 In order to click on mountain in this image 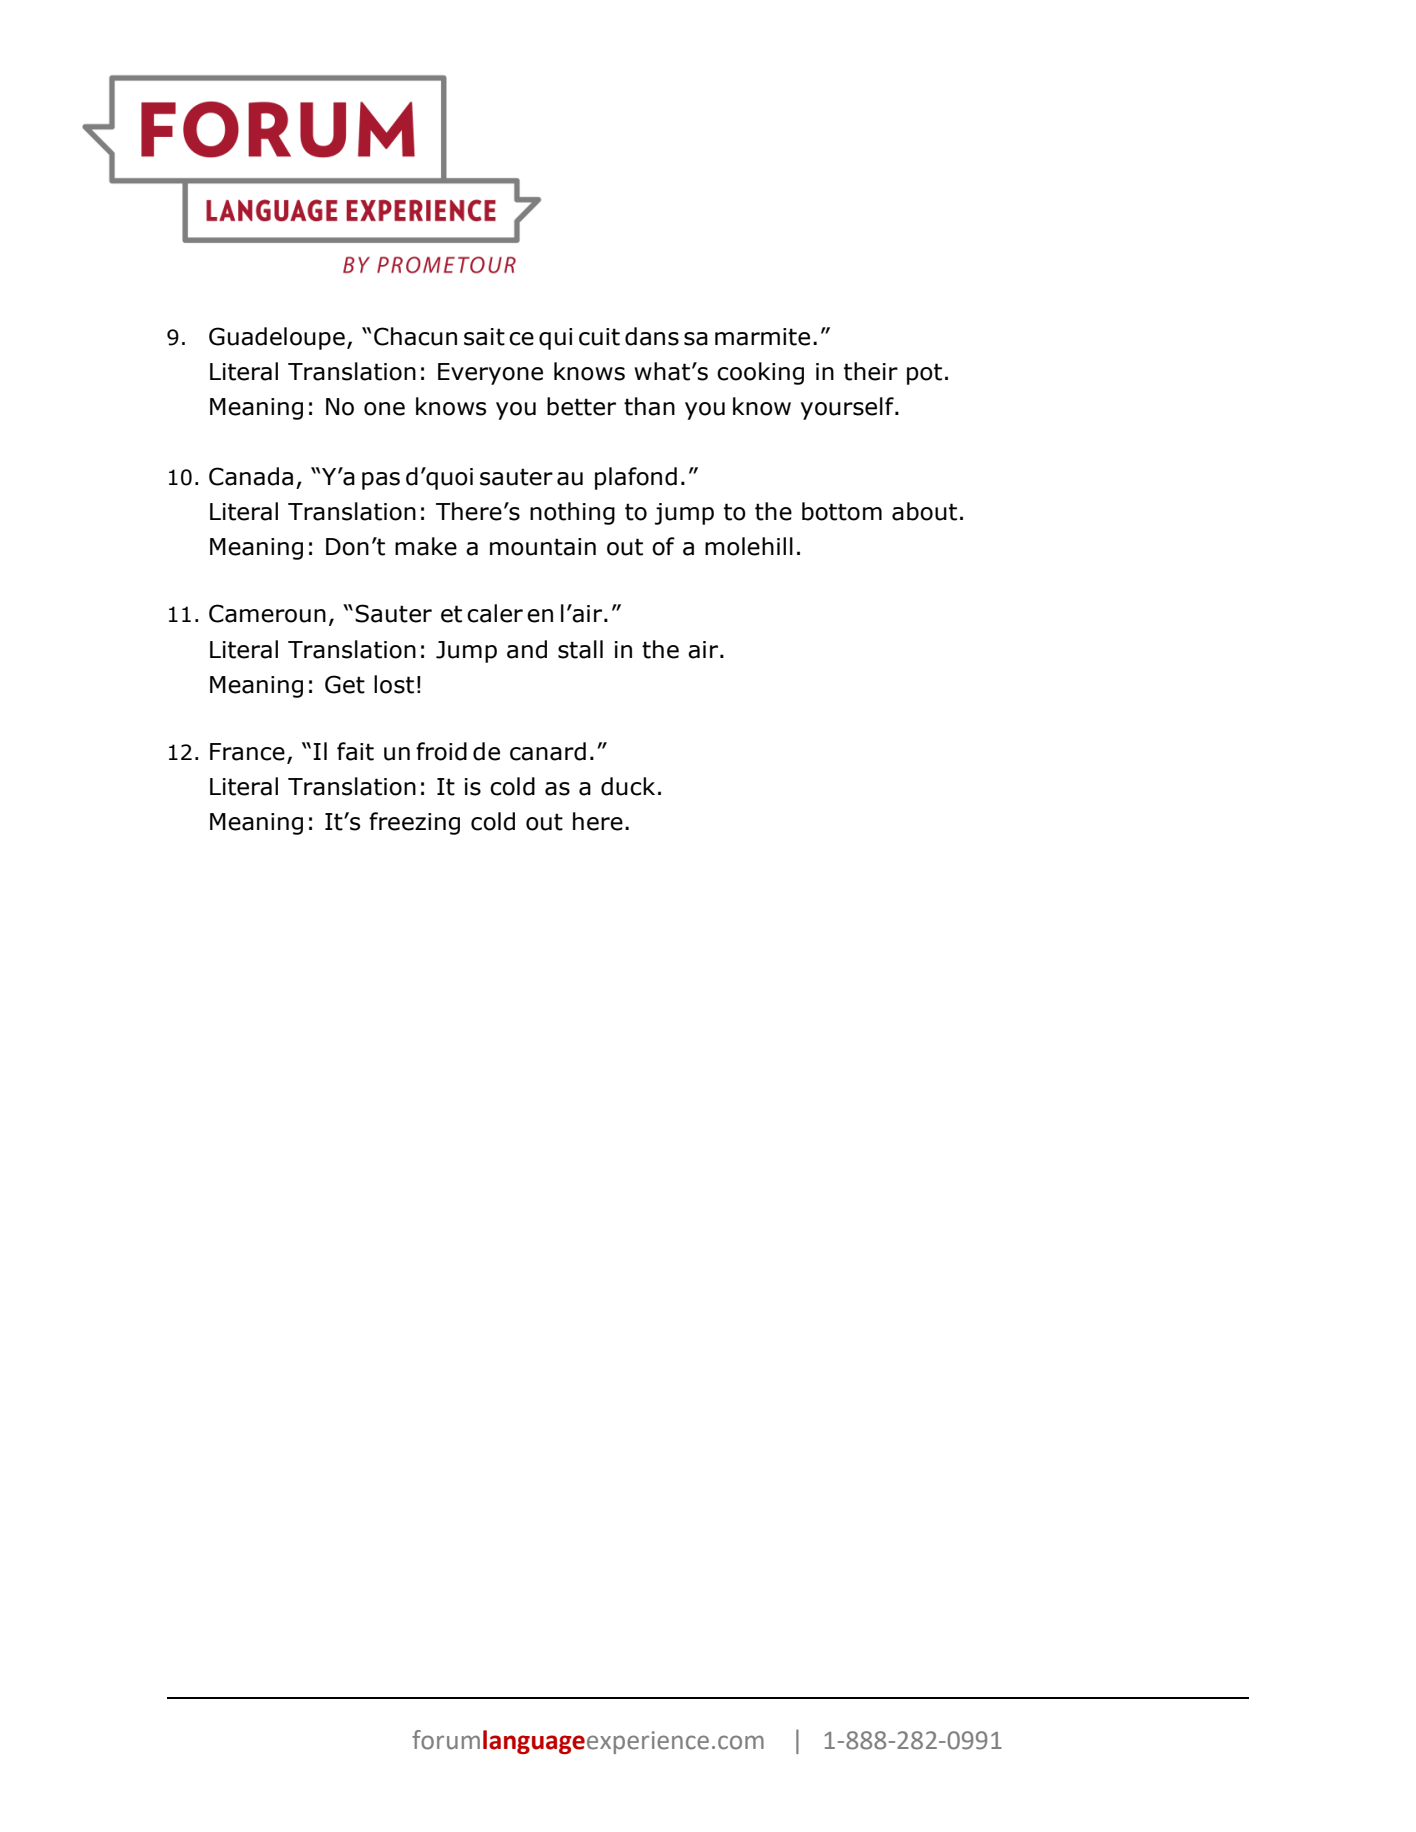, I will do `click(543, 547)`.
